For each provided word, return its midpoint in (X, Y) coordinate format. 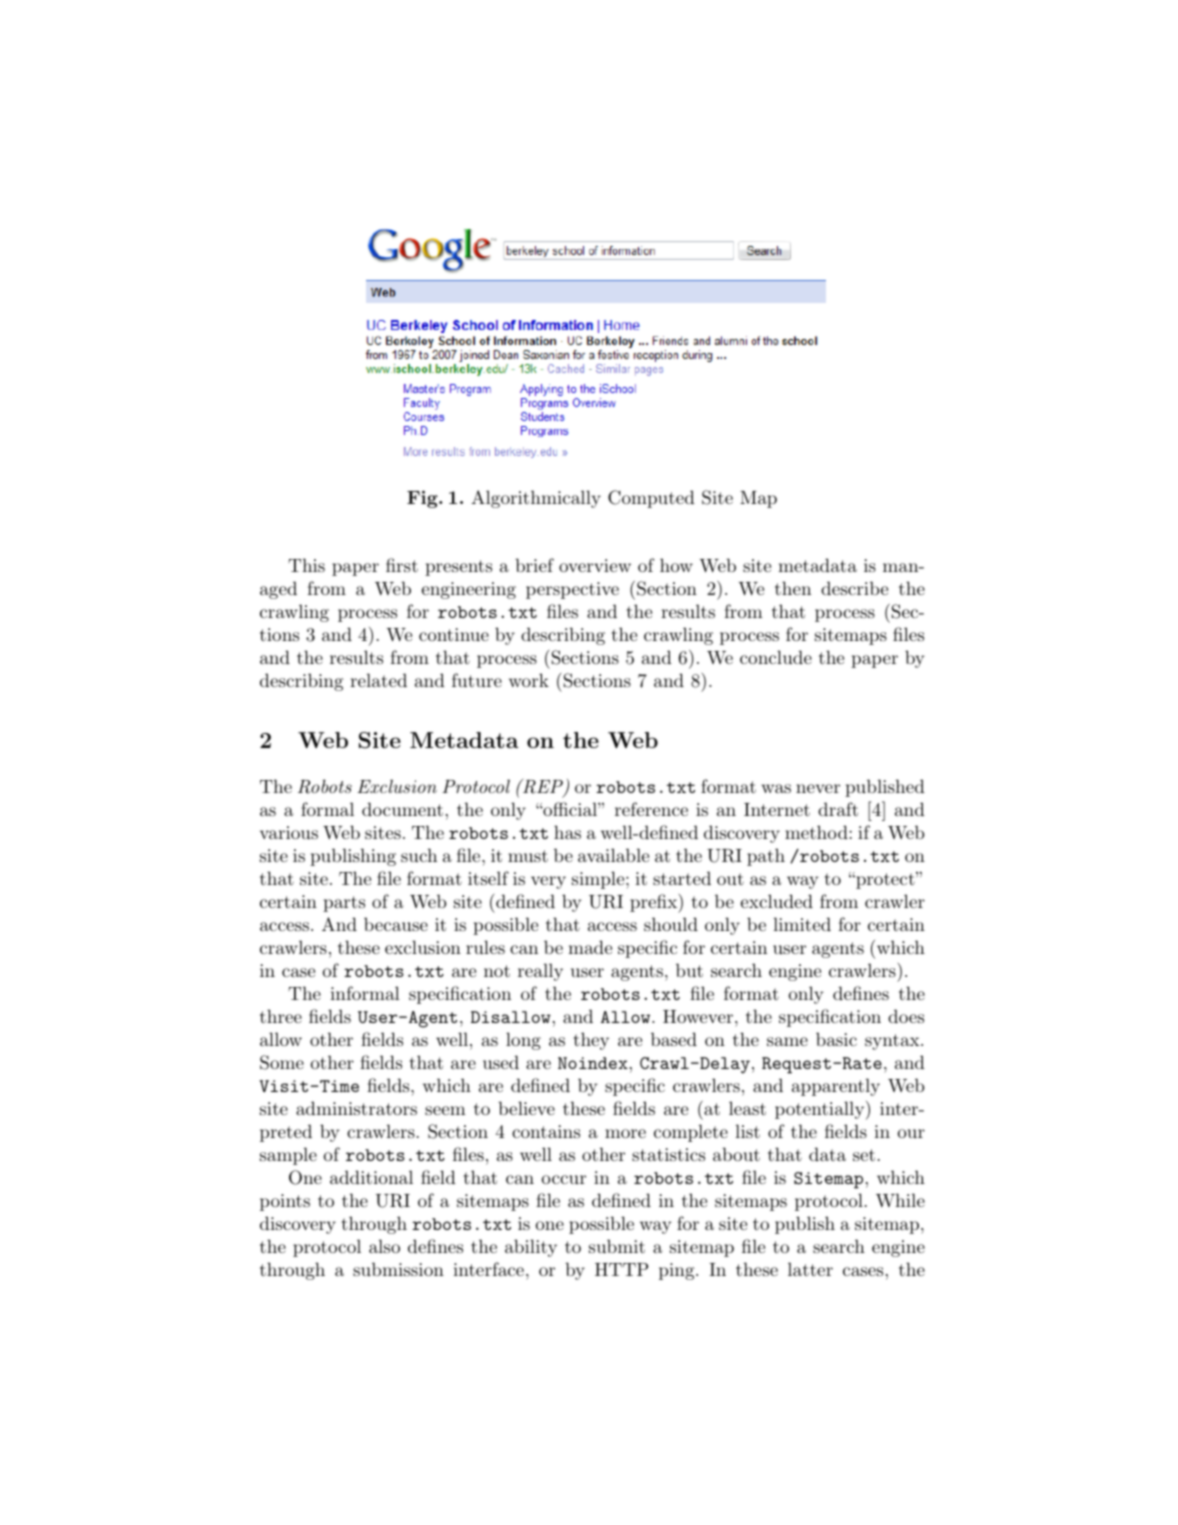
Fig (423, 499)
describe (854, 588)
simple (598, 880)
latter (810, 1269)
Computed (651, 499)
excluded (777, 901)
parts (344, 904)
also (384, 1246)
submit (617, 1246)
